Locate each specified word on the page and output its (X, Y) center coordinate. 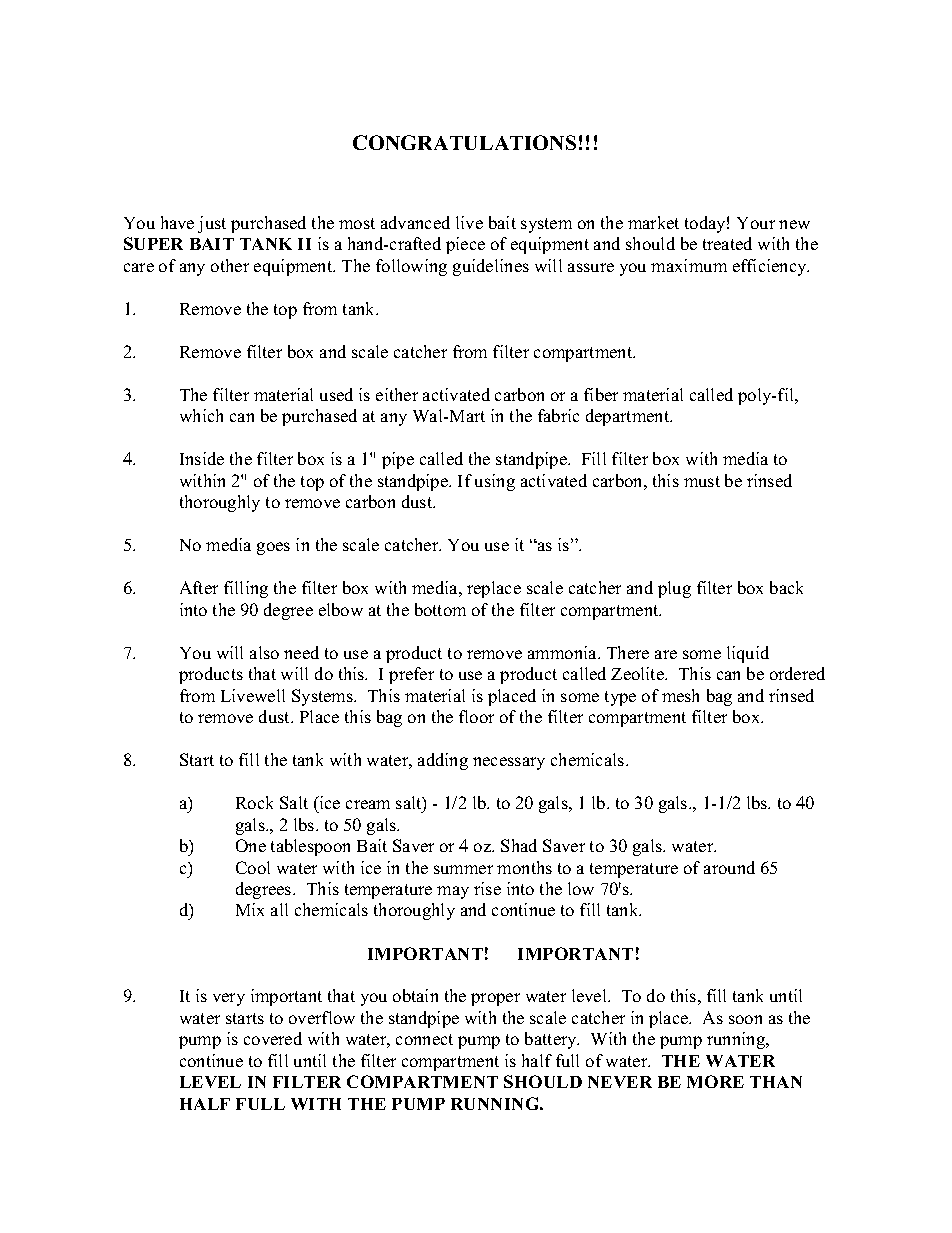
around (729, 867)
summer (463, 869)
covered (273, 1038)
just (212, 224)
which (201, 415)
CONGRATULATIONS (464, 142)
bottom (440, 609)
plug (674, 589)
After (199, 587)
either (397, 394)
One (251, 845)
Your (756, 223)
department (629, 417)
